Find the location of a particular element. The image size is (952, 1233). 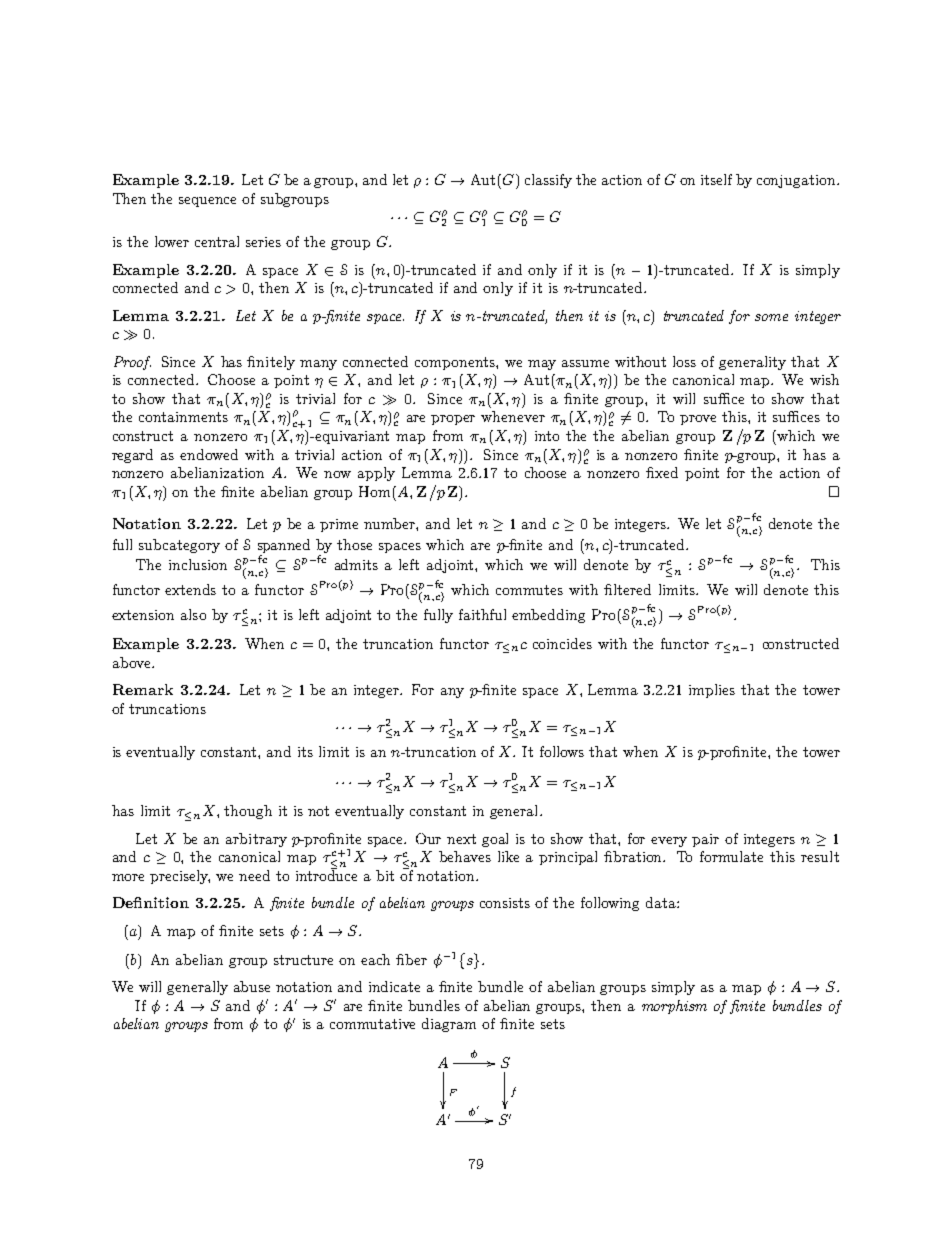

sequence is located at coordinates (207, 202).
